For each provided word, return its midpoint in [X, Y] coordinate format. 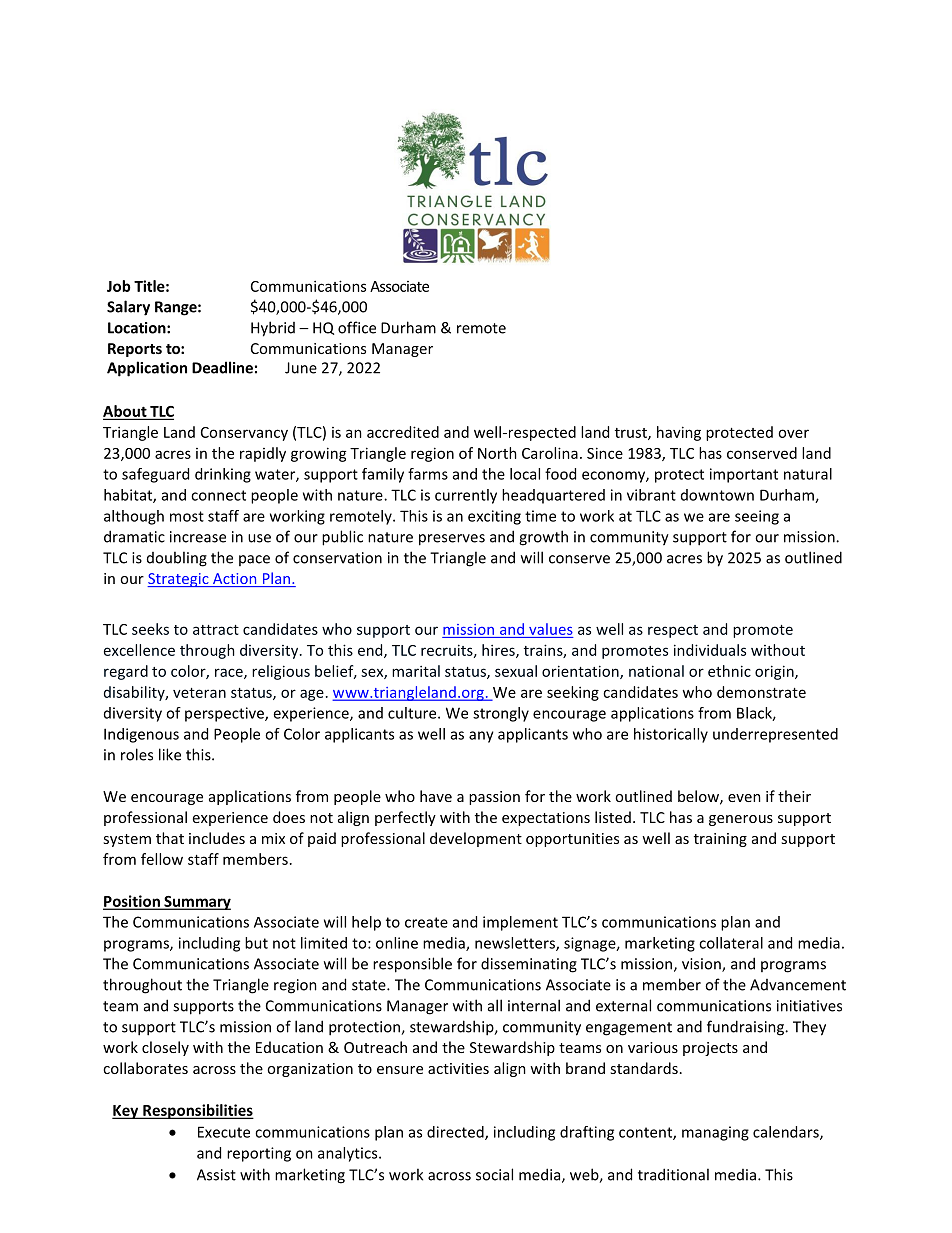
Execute [224, 1132]
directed [456, 1133]
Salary [128, 308]
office [357, 327]
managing [715, 1133]
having [679, 433]
